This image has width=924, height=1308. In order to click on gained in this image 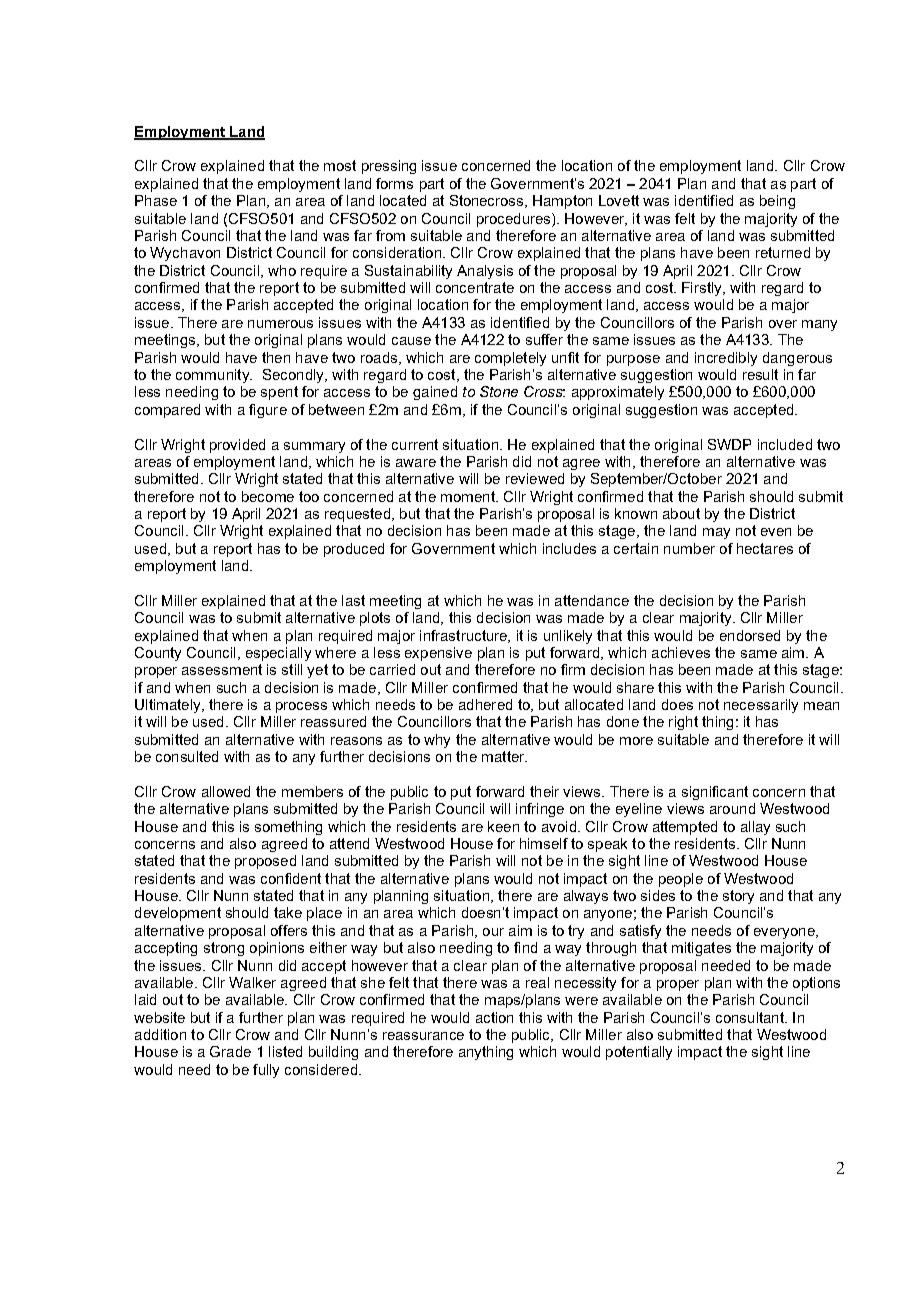, I will do `click(435, 393)`.
